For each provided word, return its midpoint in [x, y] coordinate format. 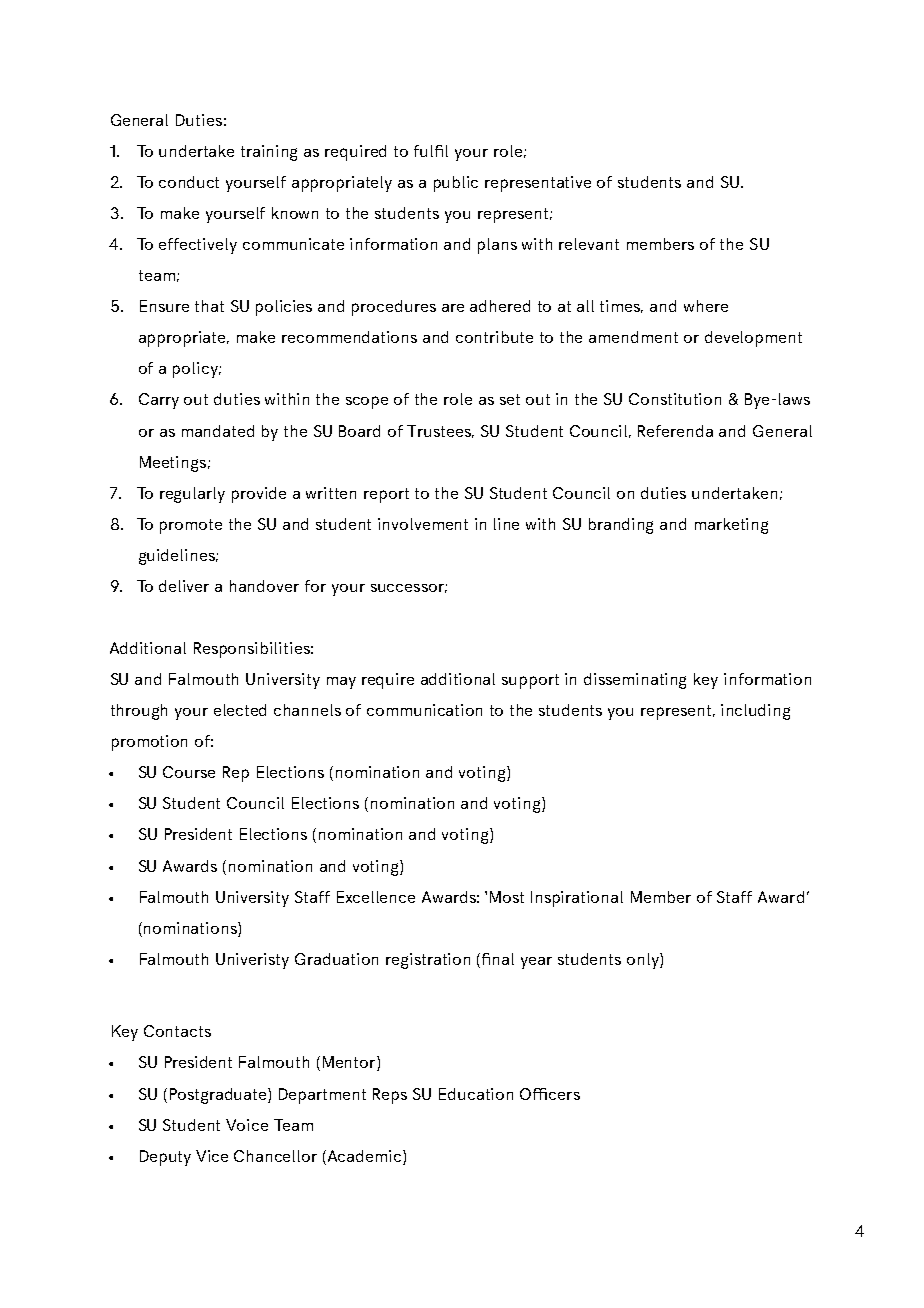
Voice [247, 1125]
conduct [189, 182]
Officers [550, 1094]
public [456, 184]
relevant [589, 244]
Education [476, 1094]
